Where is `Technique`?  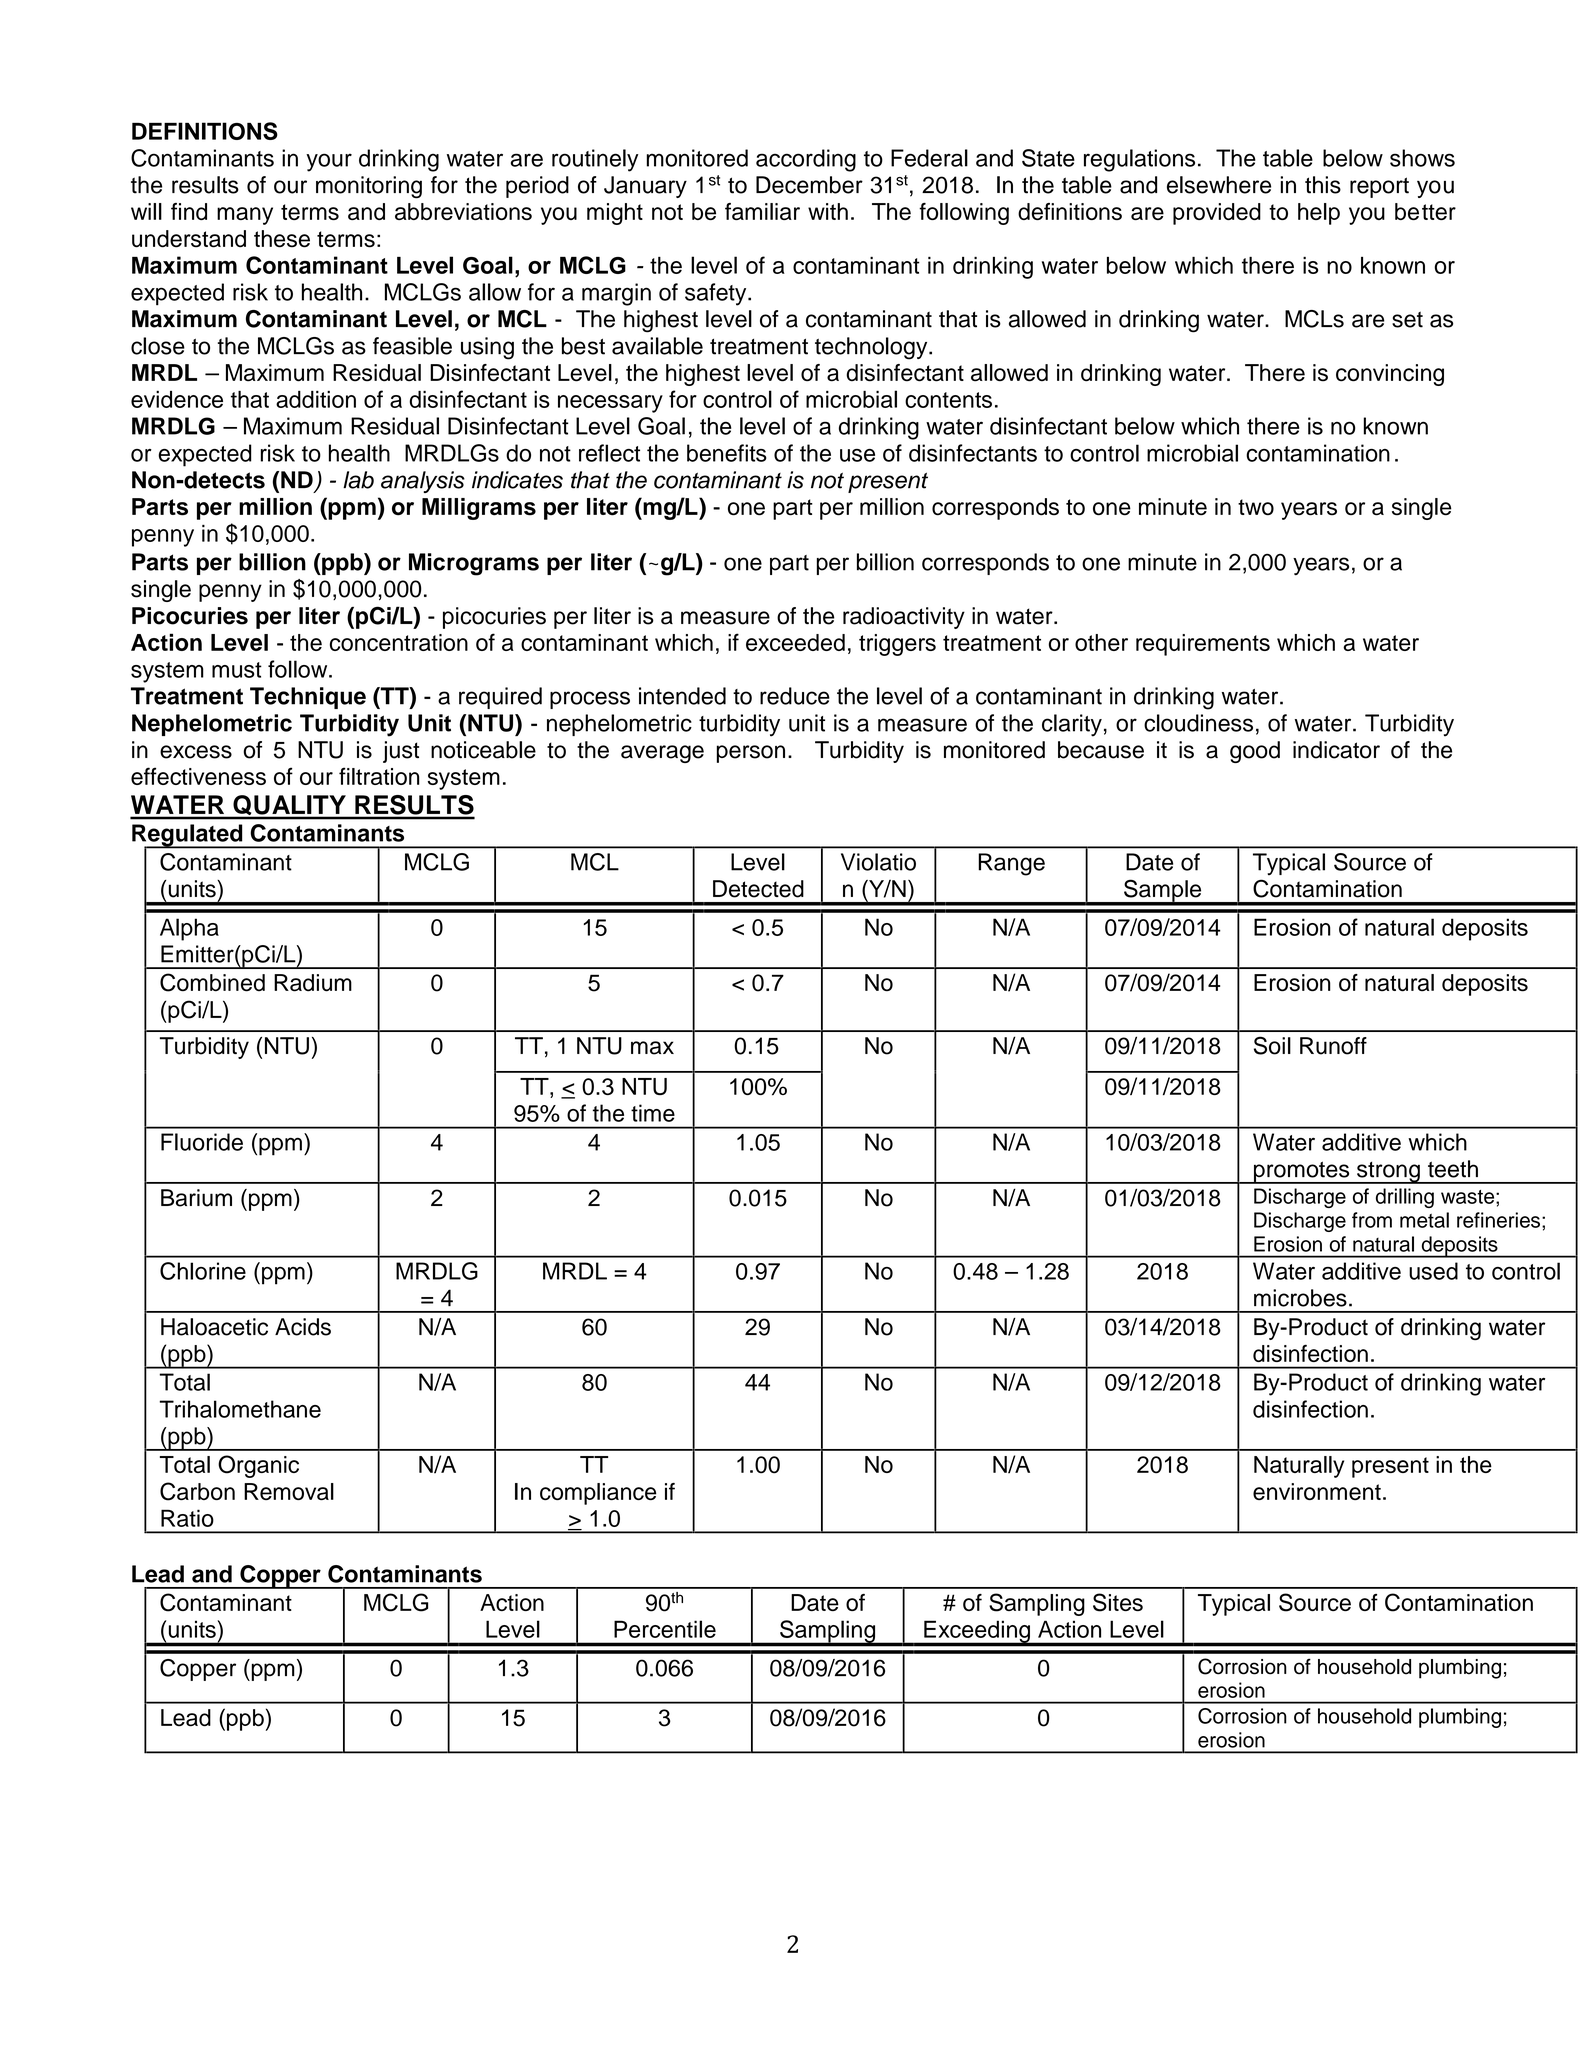 Technique is located at coordinates (308, 698).
